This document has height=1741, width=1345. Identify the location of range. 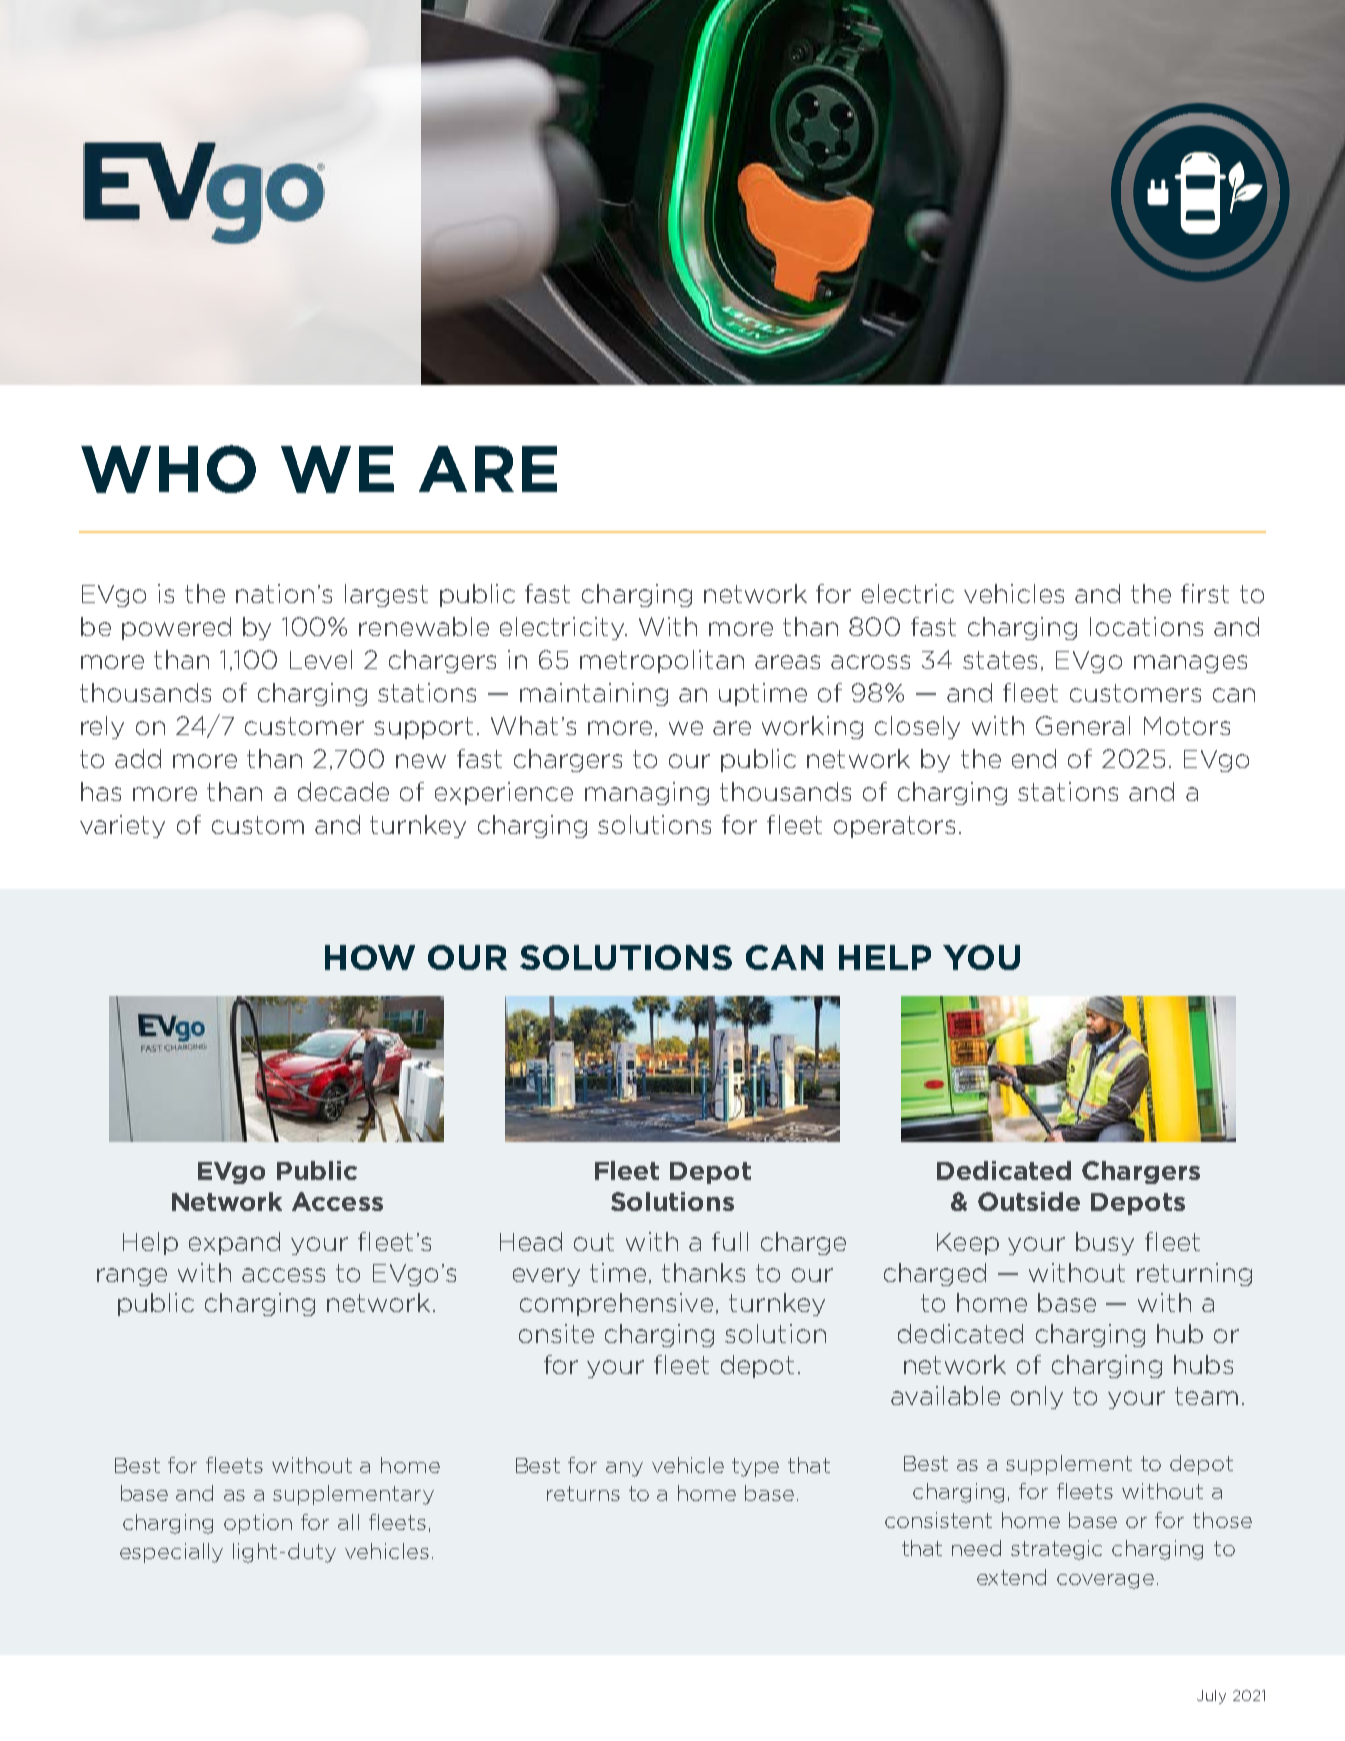
(132, 1277).
